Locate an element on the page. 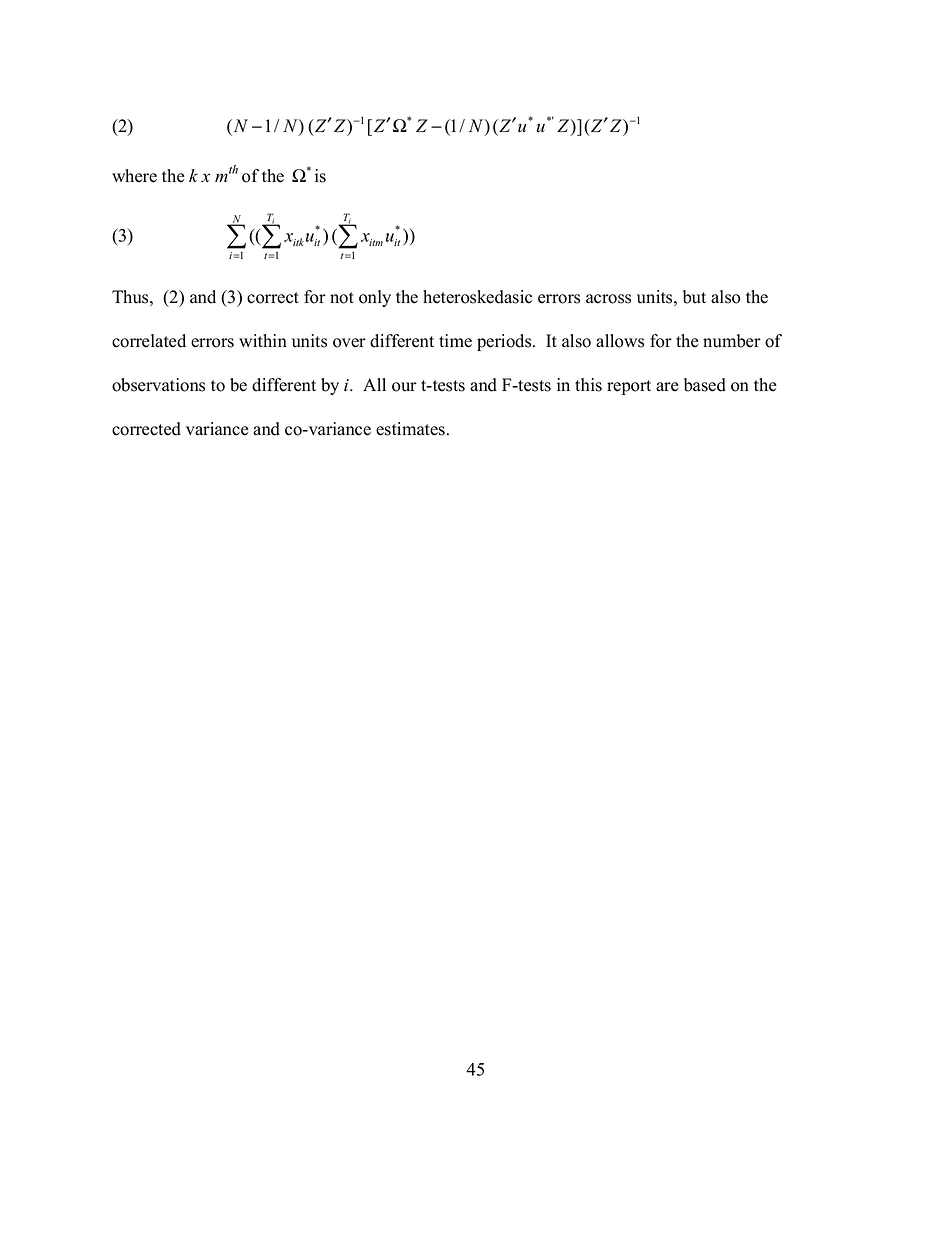 The image size is (952, 1233). our is located at coordinates (404, 387).
